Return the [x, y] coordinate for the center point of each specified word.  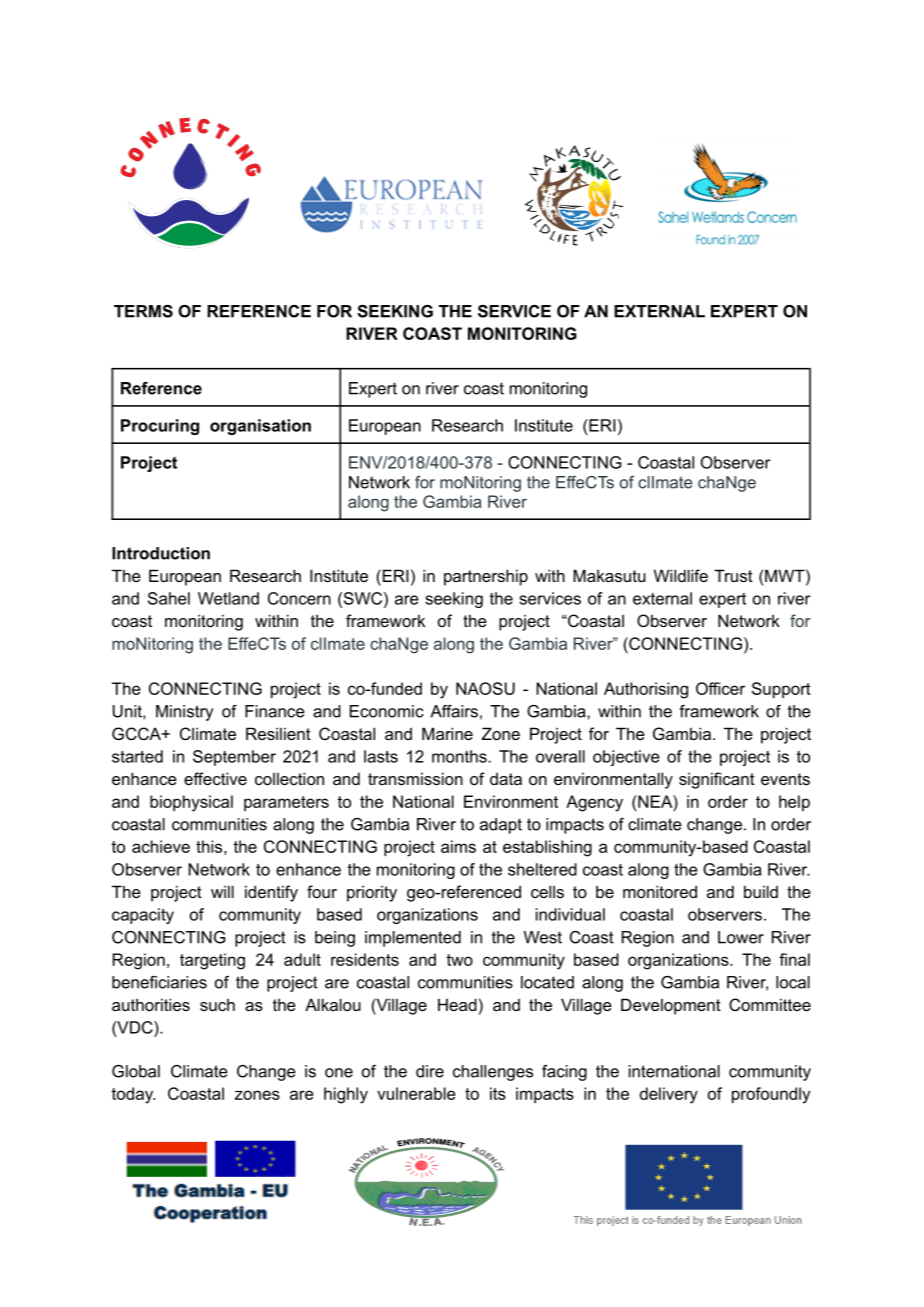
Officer [720, 688]
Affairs [454, 711]
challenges [493, 1073]
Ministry [184, 713]
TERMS [143, 311]
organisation [260, 427]
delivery [669, 1095]
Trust [733, 575]
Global [136, 1071]
